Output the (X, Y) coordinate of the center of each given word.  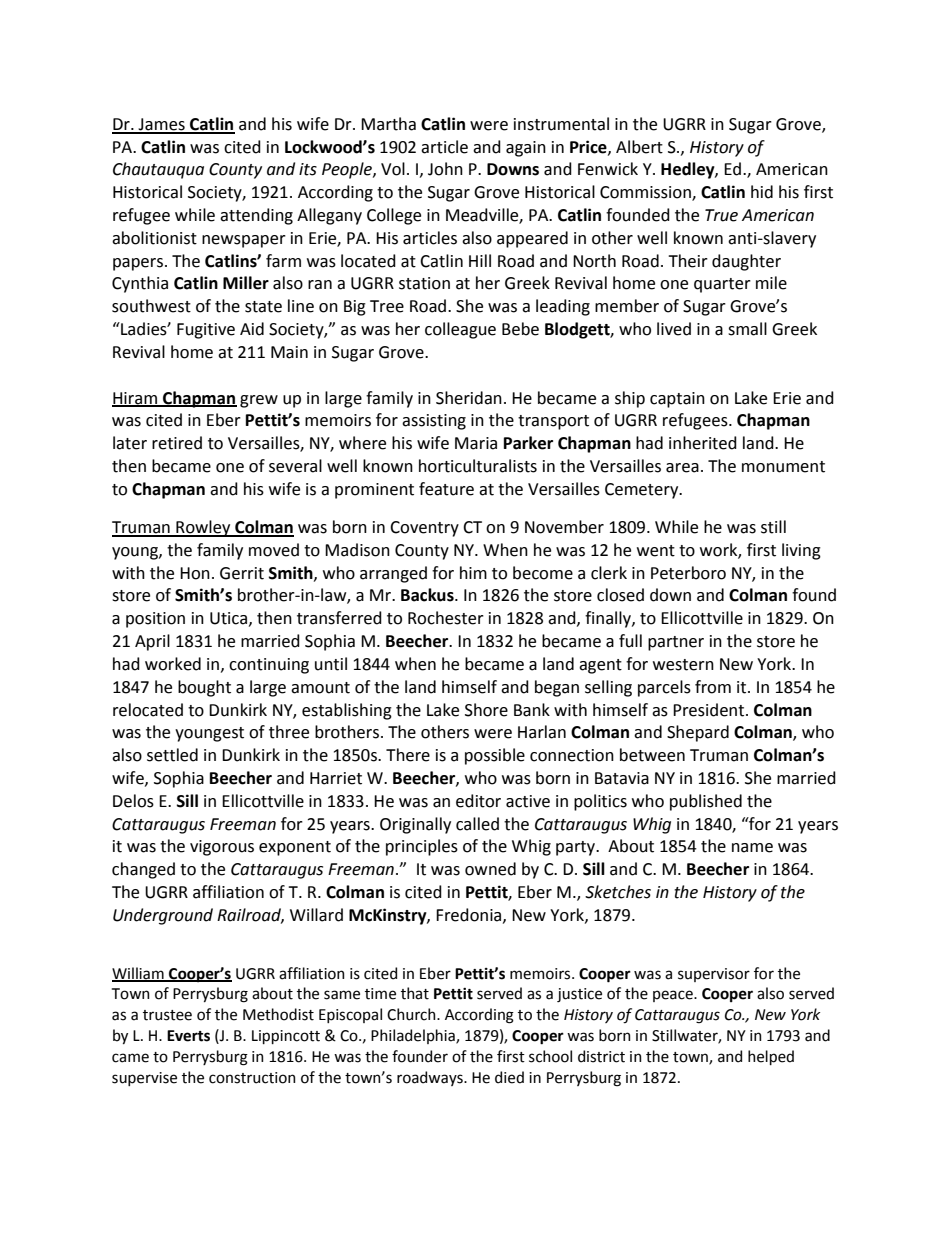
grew (259, 401)
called (477, 824)
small (747, 329)
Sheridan (469, 398)
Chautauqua (158, 170)
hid (762, 192)
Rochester (446, 618)
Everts (188, 1036)
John (445, 169)
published (706, 802)
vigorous (222, 848)
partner (676, 643)
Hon (195, 573)
